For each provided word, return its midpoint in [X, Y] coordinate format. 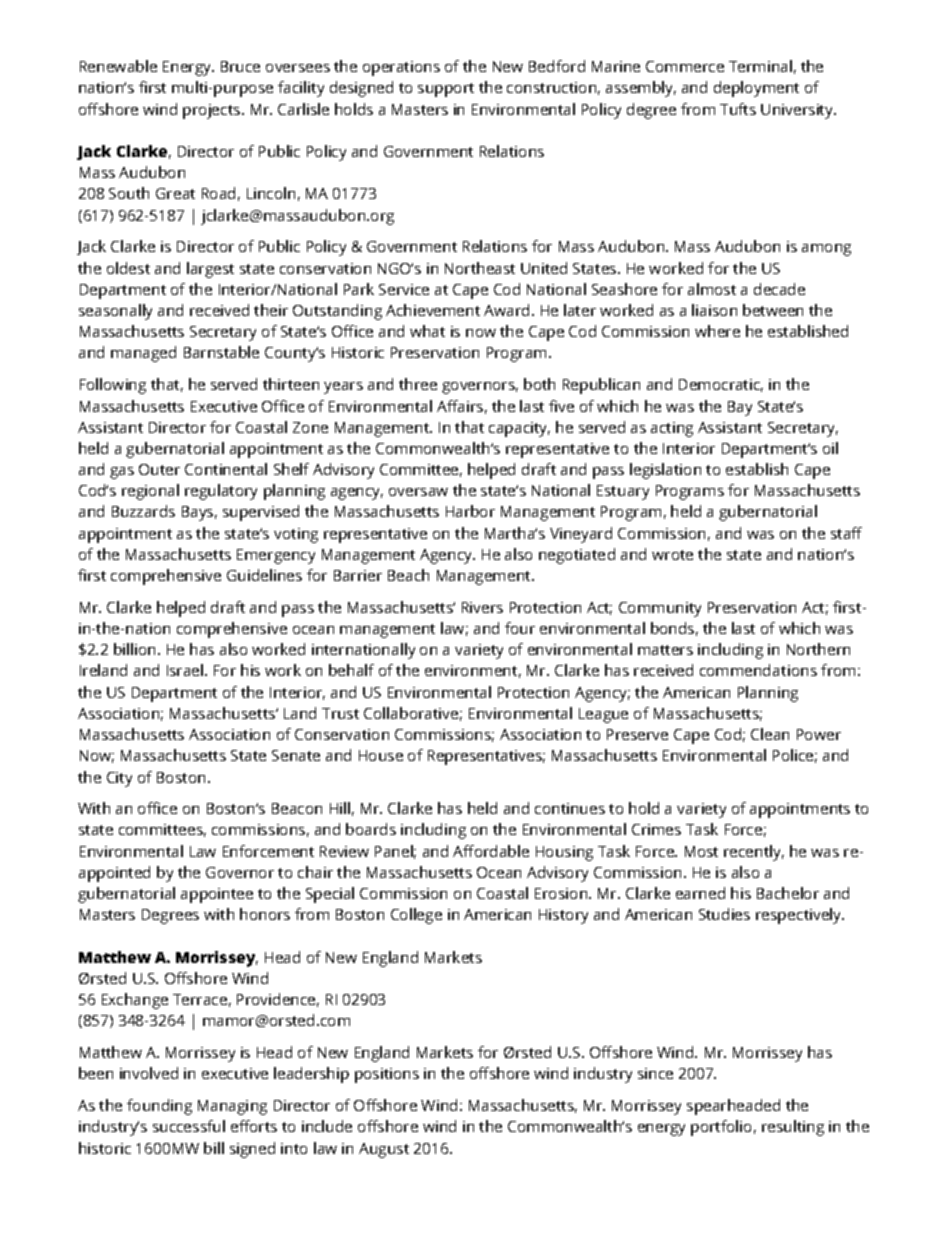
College [416, 916]
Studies [724, 914]
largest [210, 270]
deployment [756, 89]
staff [846, 533]
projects [213, 111]
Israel [186, 670]
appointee [217, 895]
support [446, 90]
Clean [770, 734]
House [381, 755]
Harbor [470, 511]
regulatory [221, 492]
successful [189, 1126]
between [773, 310]
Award [506, 310]
